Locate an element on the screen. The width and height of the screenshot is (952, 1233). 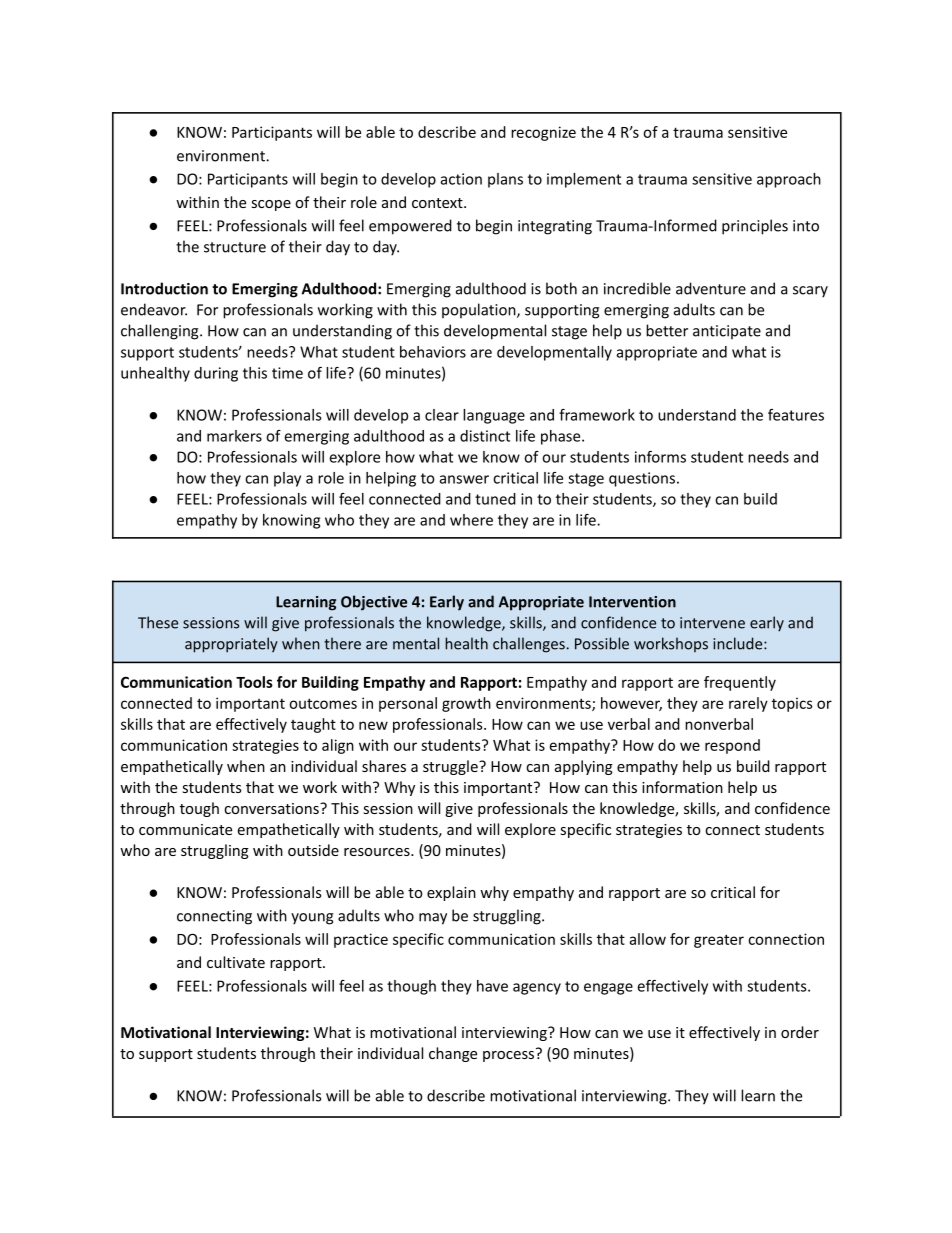
cultivate is located at coordinates (236, 962).
